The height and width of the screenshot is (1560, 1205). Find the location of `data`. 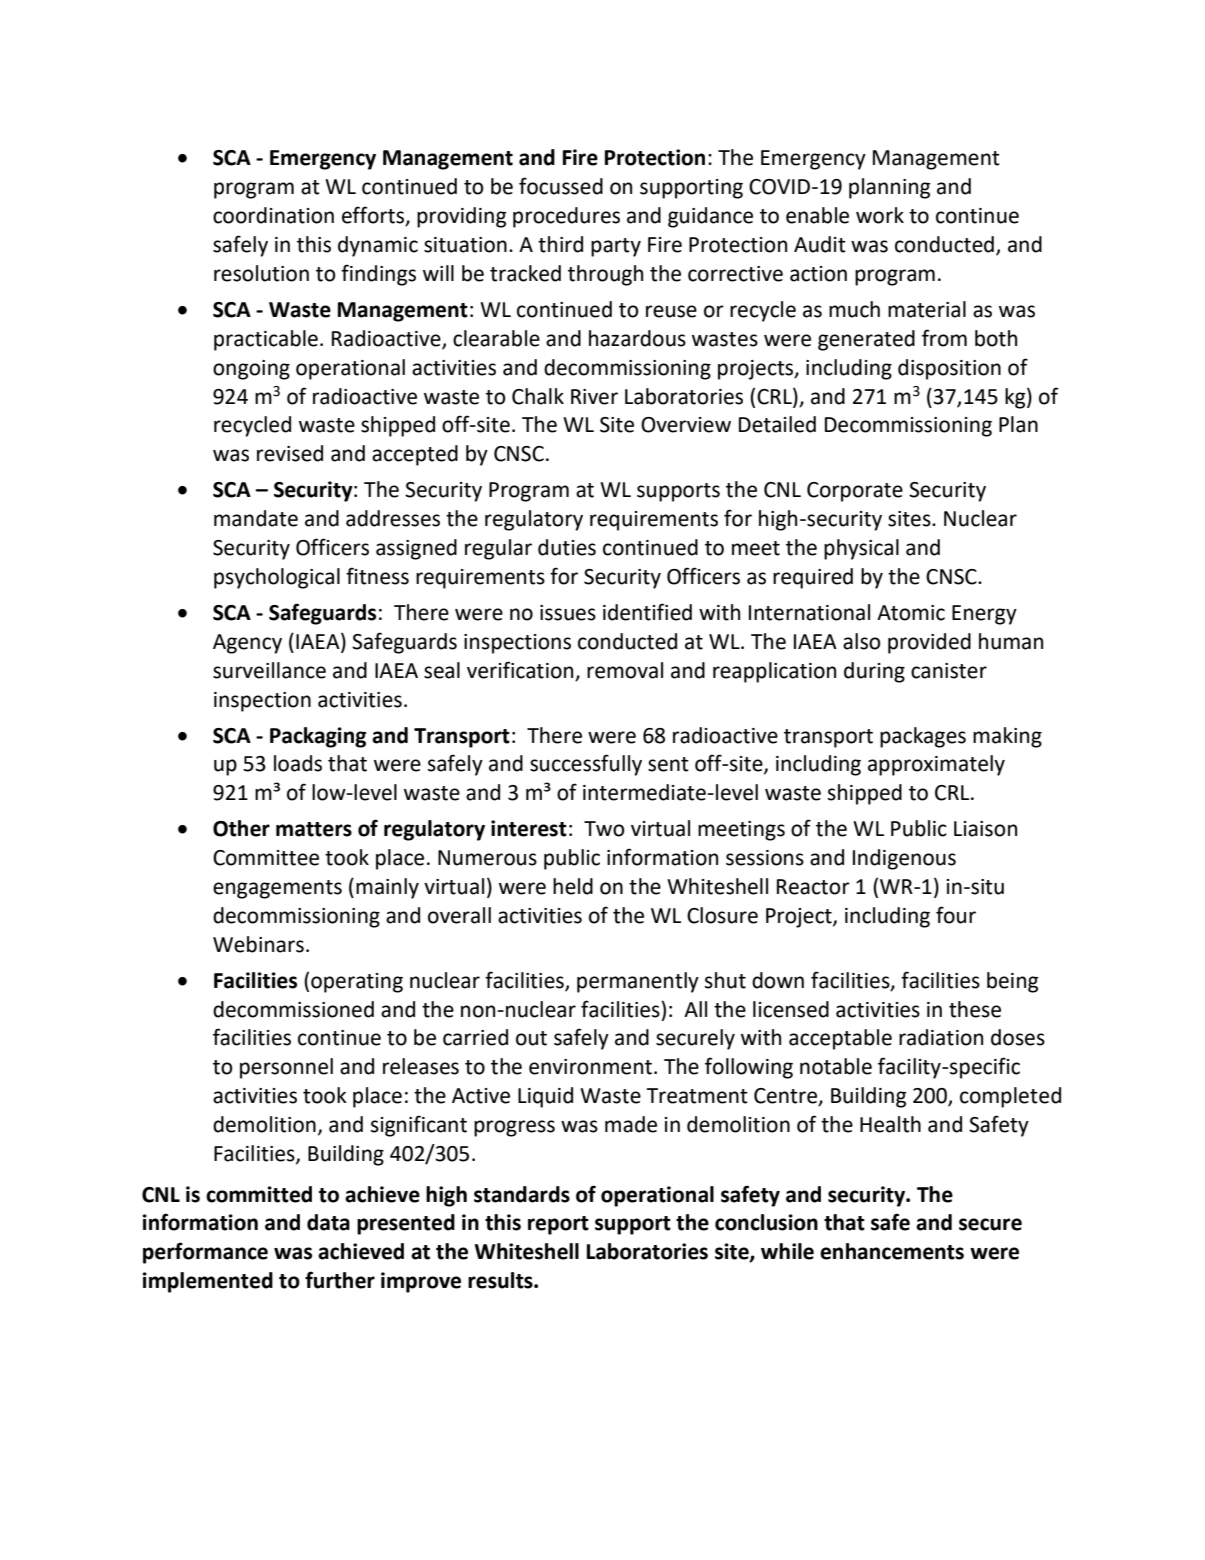

data is located at coordinates (328, 1222).
